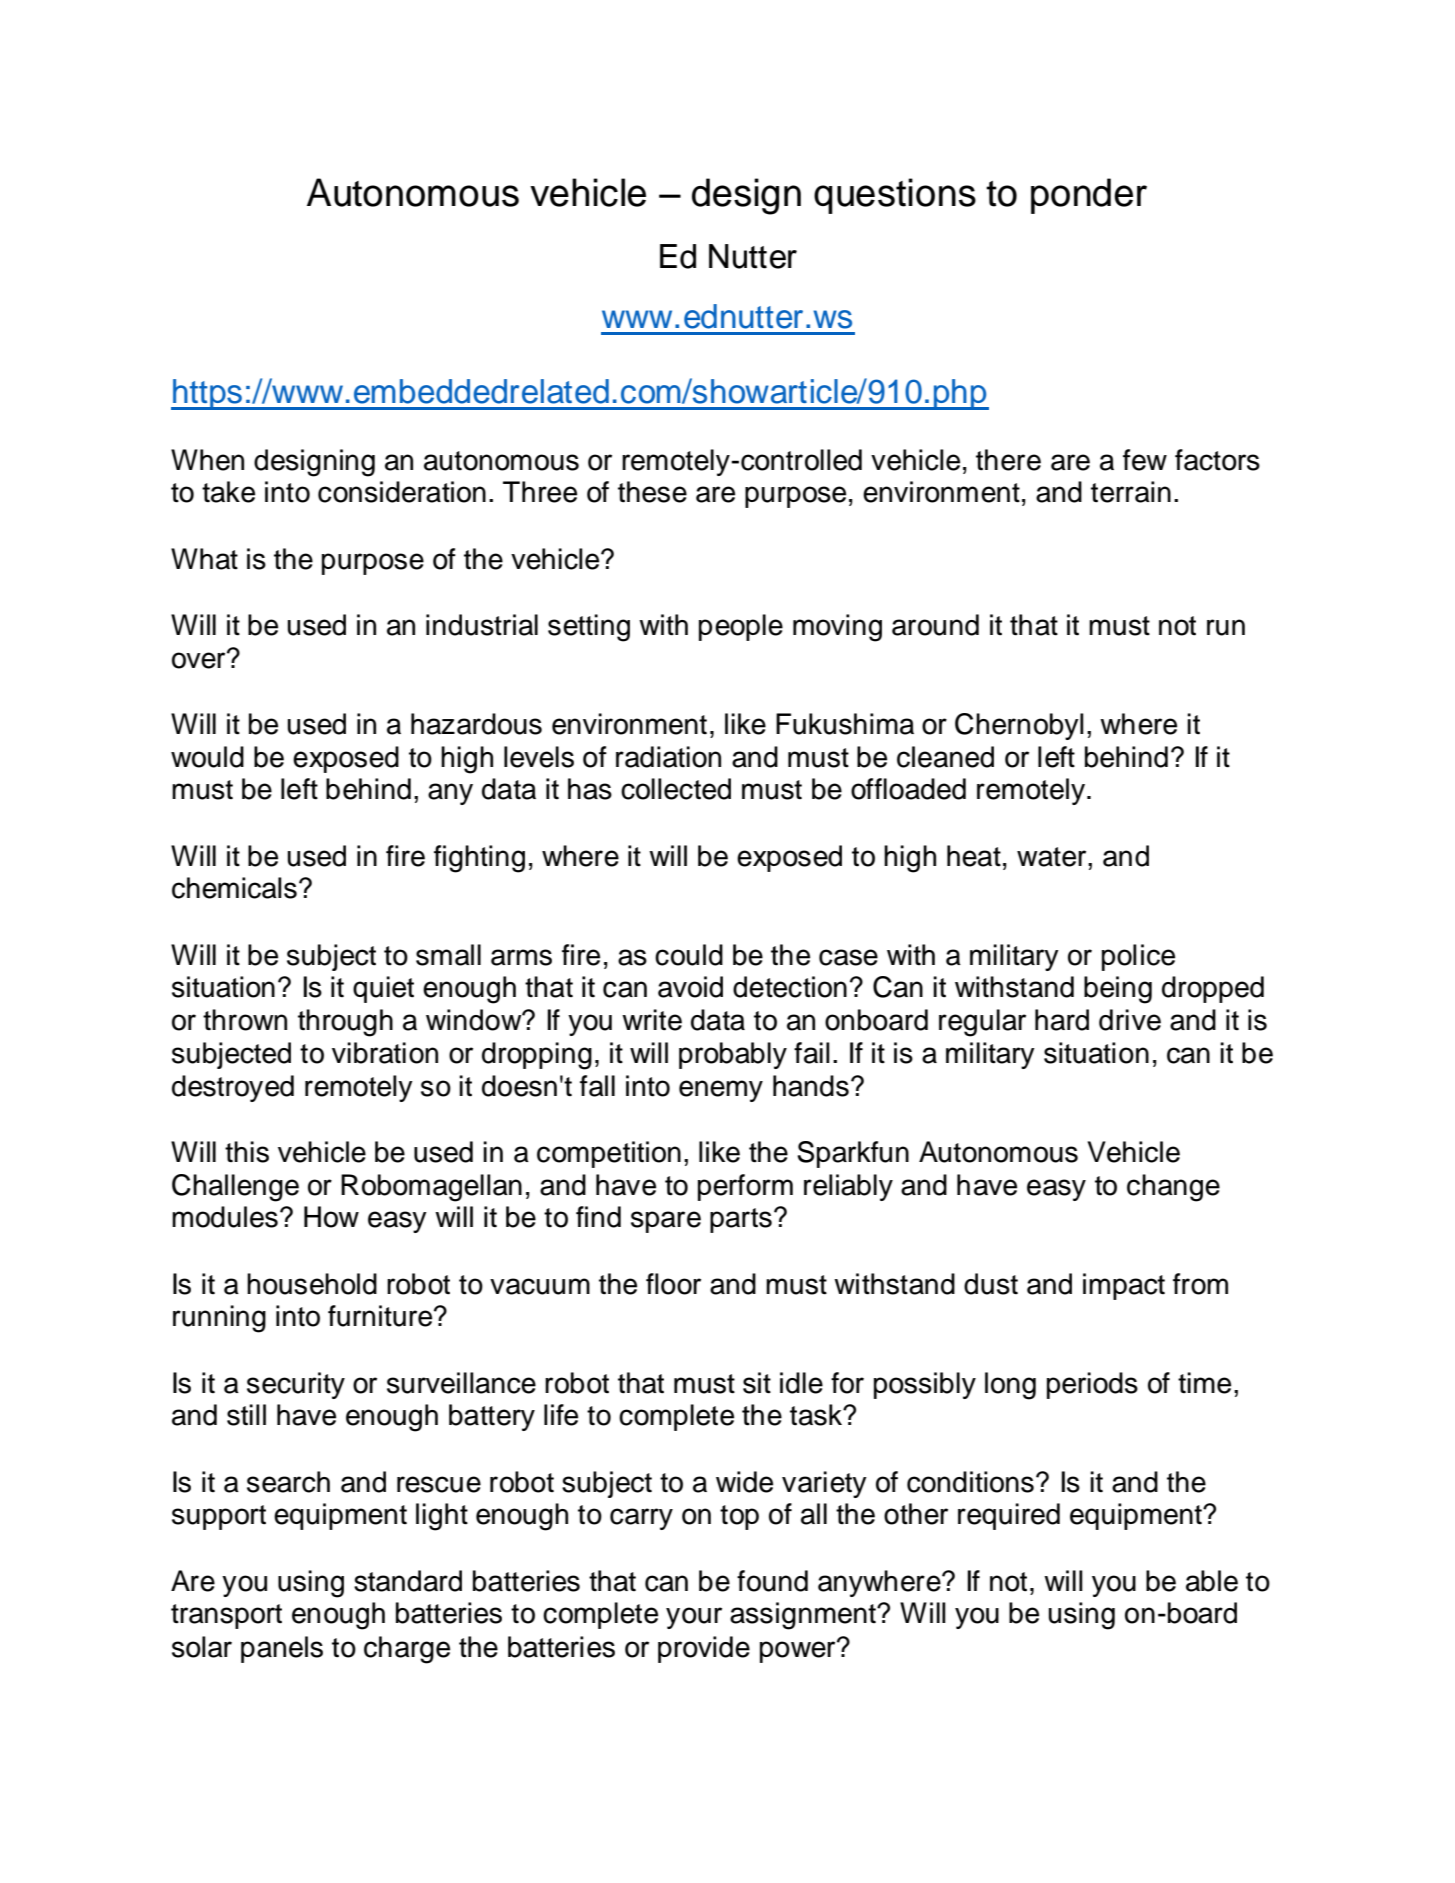 The image size is (1455, 1883). What do you see at coordinates (1138, 957) in the screenshot?
I see `police` at bounding box center [1138, 957].
